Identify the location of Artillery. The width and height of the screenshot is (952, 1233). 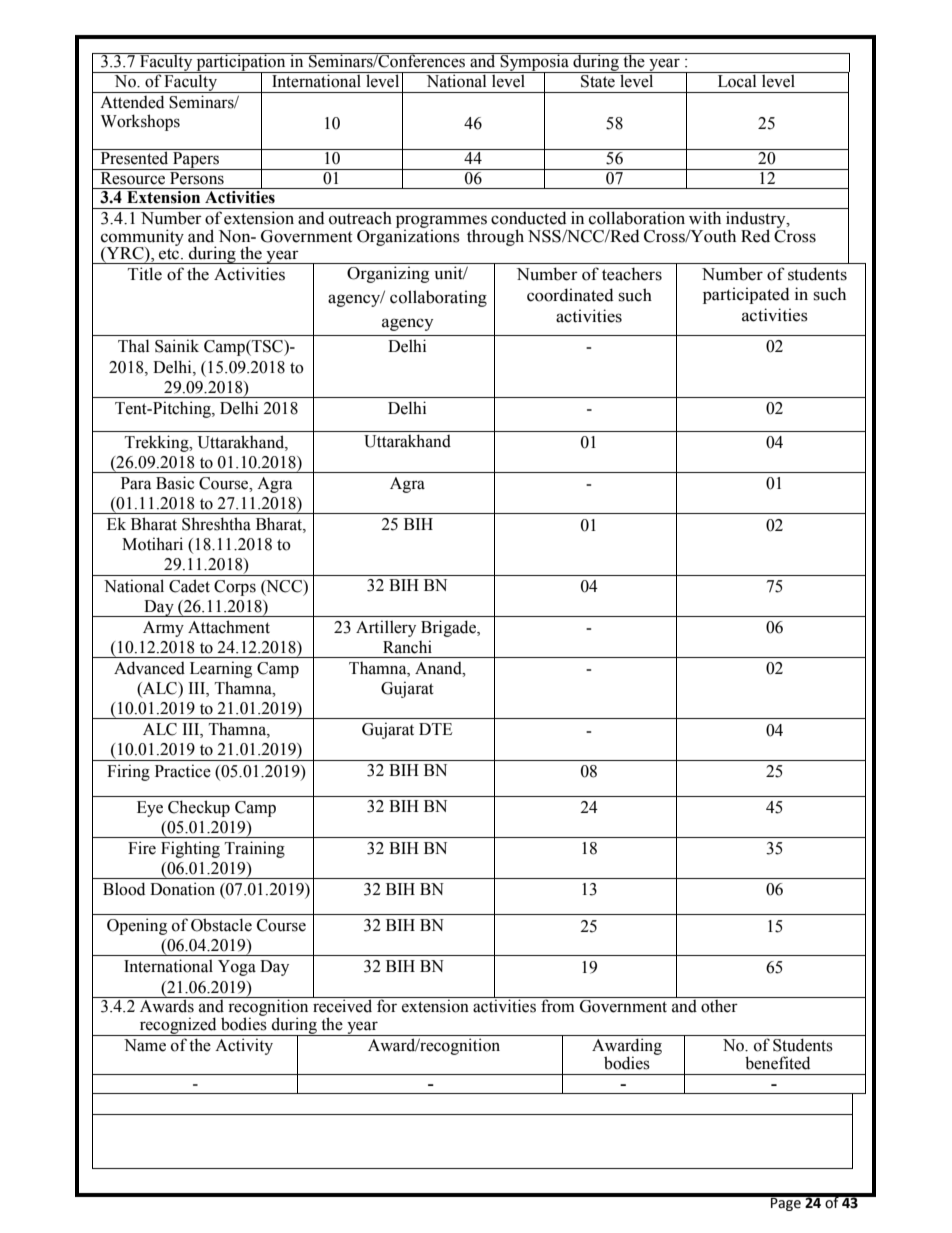
(386, 628).
